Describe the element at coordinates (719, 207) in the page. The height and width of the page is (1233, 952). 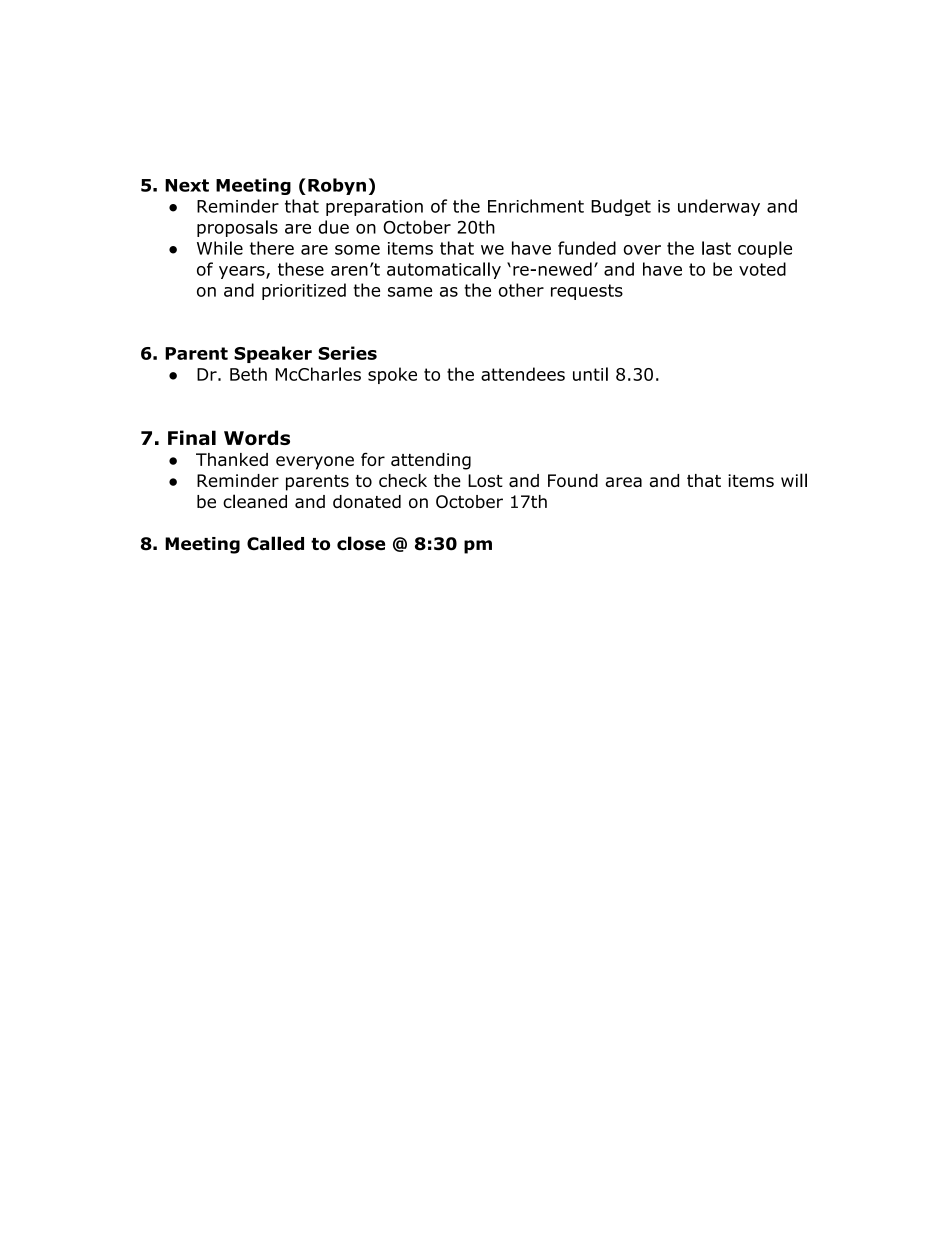
I see `underway` at that location.
